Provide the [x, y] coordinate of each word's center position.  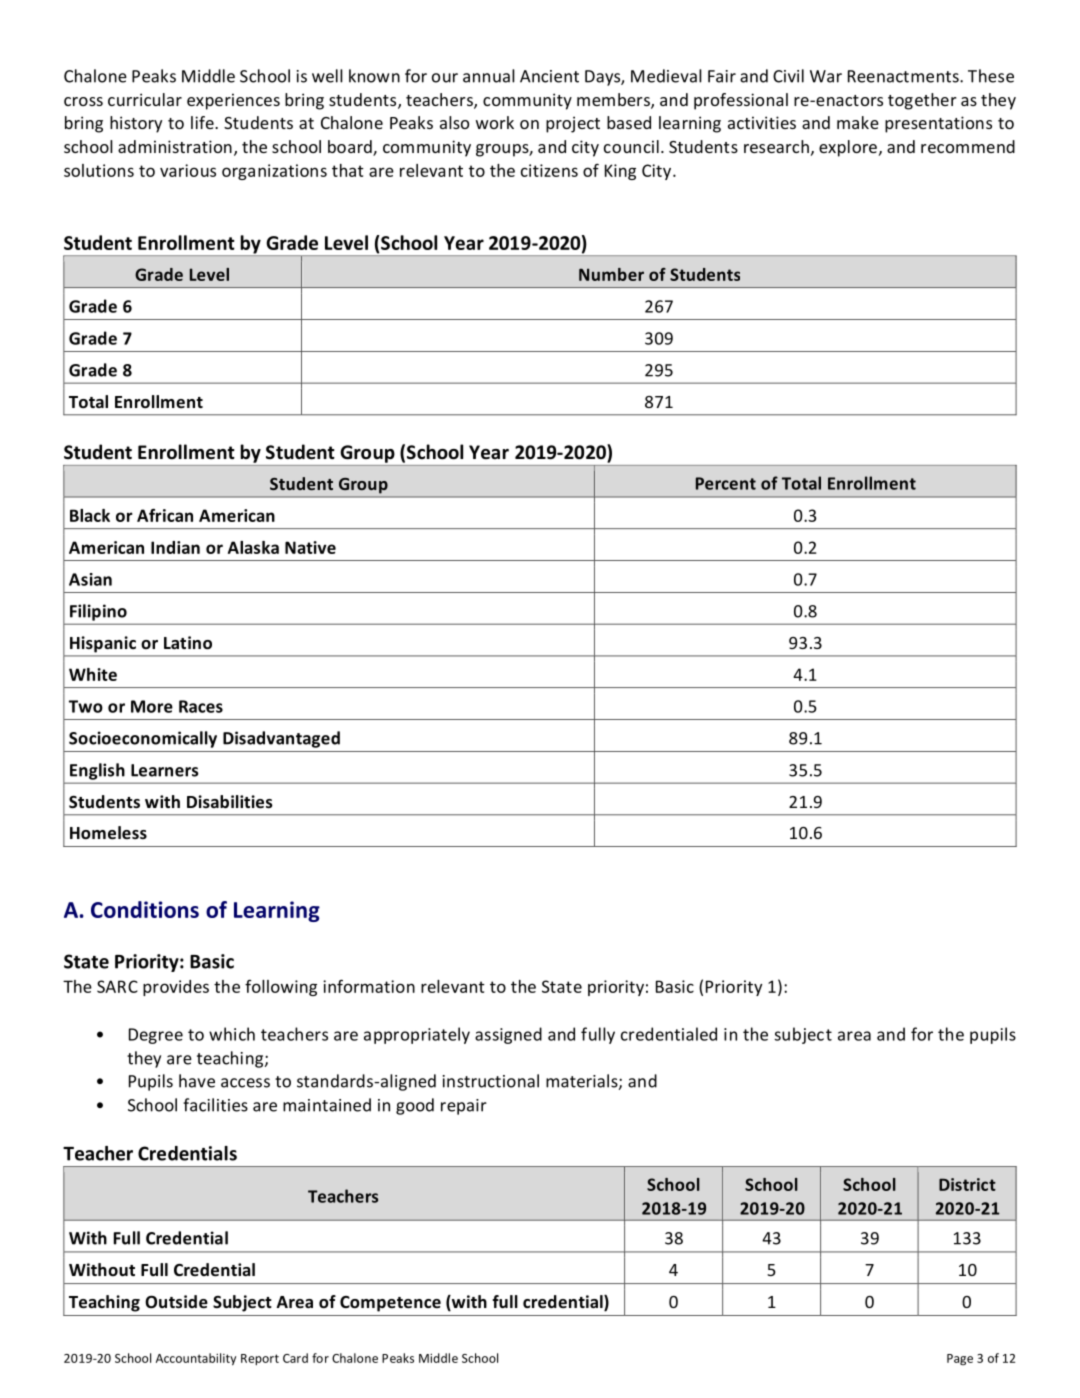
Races [201, 706]
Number [611, 274]
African [165, 515]
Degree [156, 1036]
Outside [176, 1302]
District [967, 1184]
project [573, 124]
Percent [726, 483]
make [858, 122]
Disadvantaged [281, 739]
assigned [508, 1035]
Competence [390, 1304]
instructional [491, 1081]
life [203, 122]
